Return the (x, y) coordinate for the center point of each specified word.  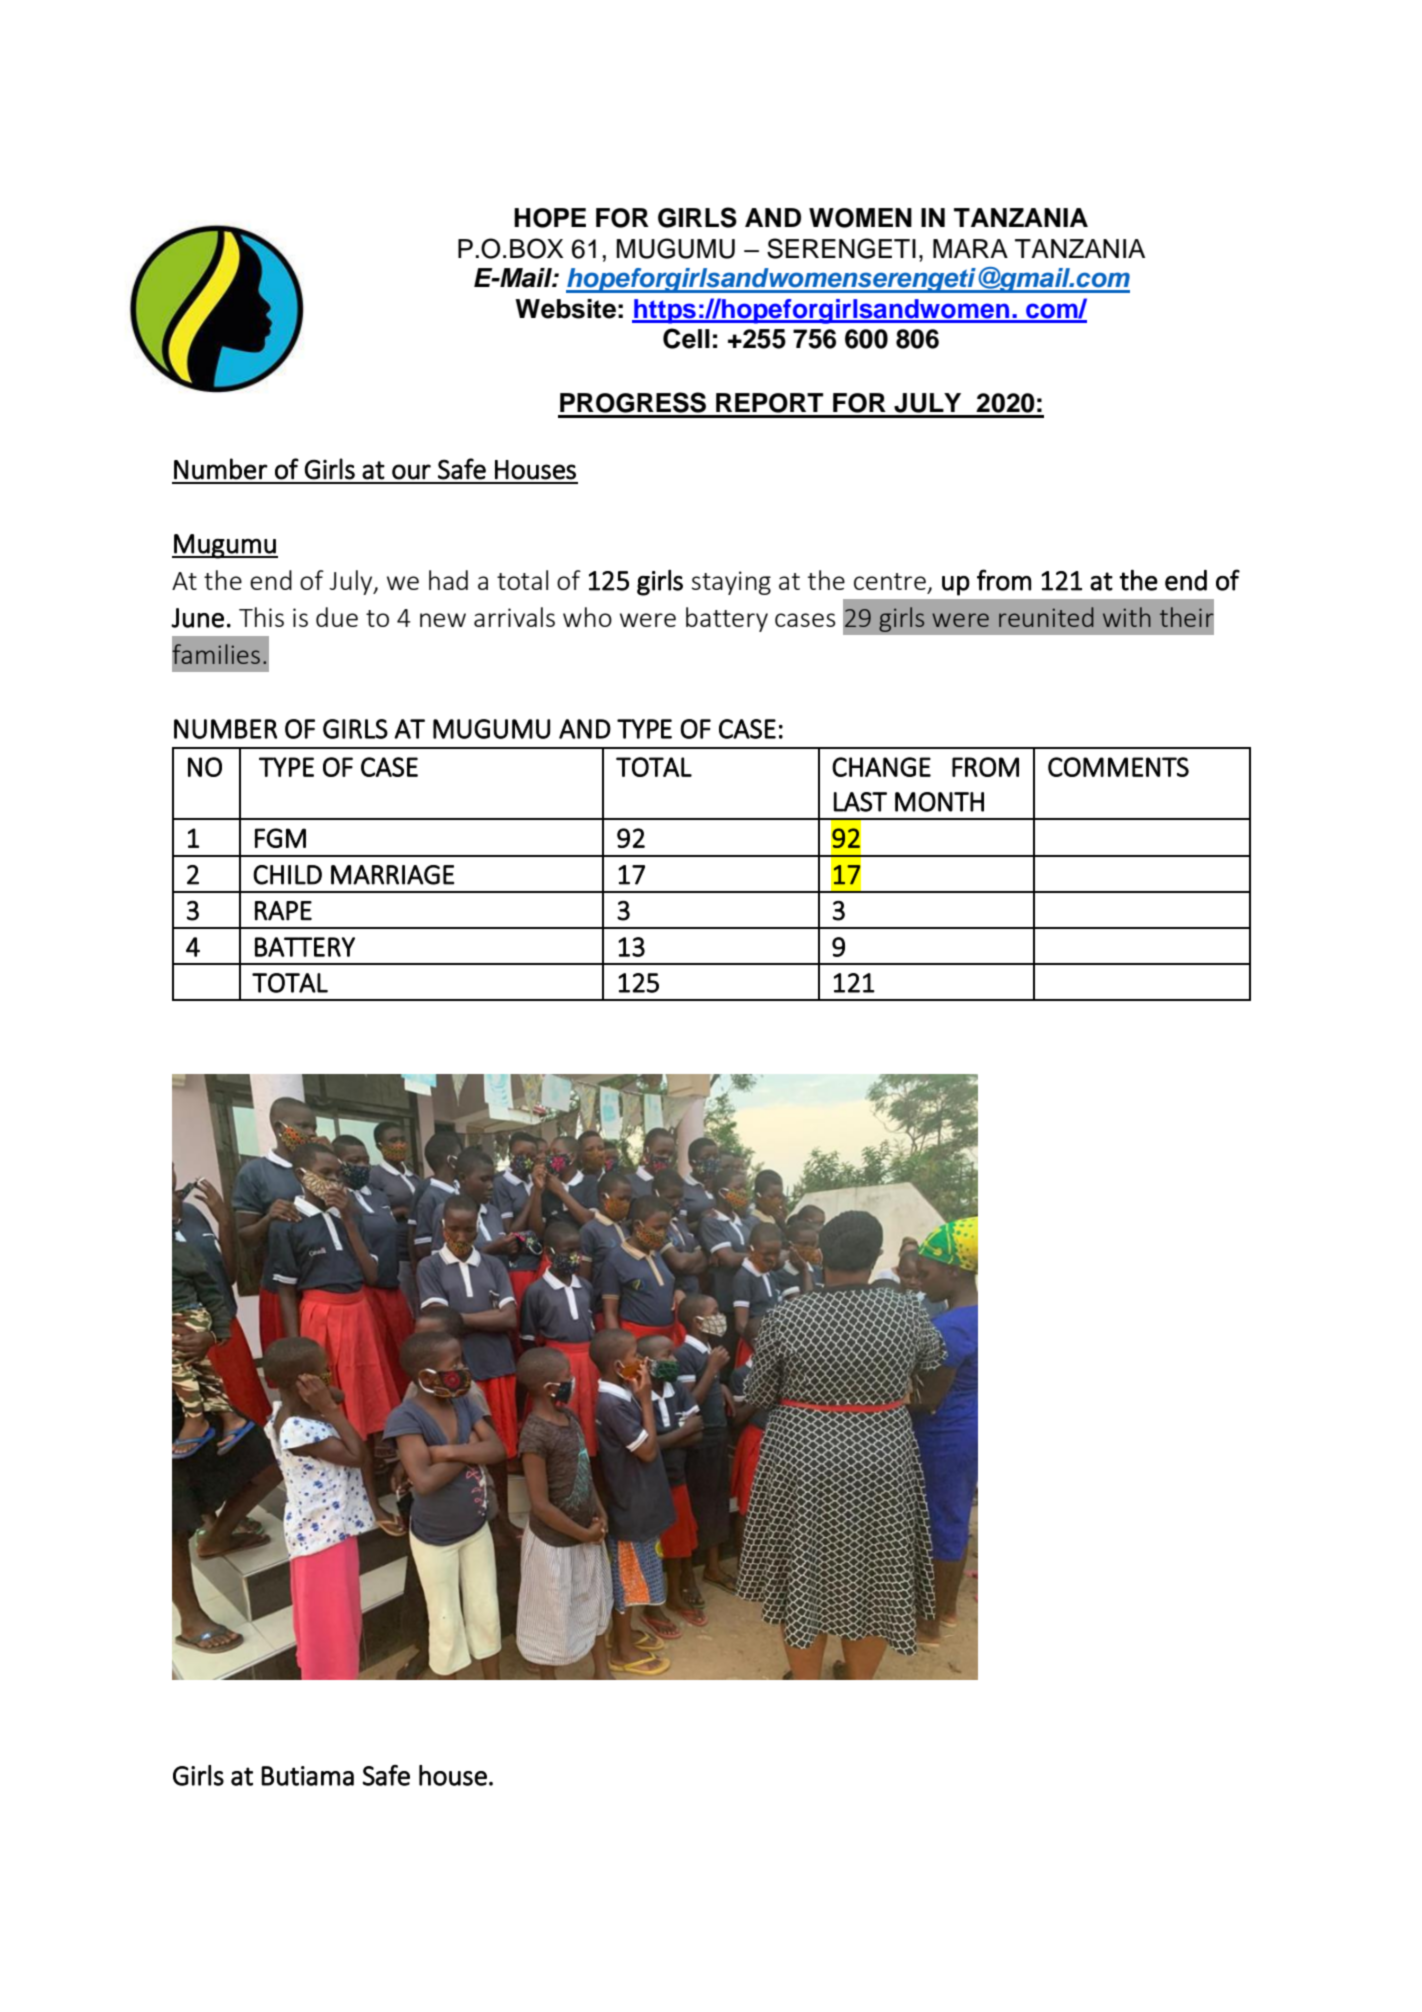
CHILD (287, 875)
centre (890, 581)
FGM (280, 838)
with (1127, 617)
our (411, 472)
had (448, 580)
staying (731, 583)
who (587, 617)
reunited (1046, 617)
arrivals (514, 617)
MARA (970, 248)
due (337, 617)
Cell (686, 338)
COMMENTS (1118, 767)
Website (565, 309)
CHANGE (881, 767)
